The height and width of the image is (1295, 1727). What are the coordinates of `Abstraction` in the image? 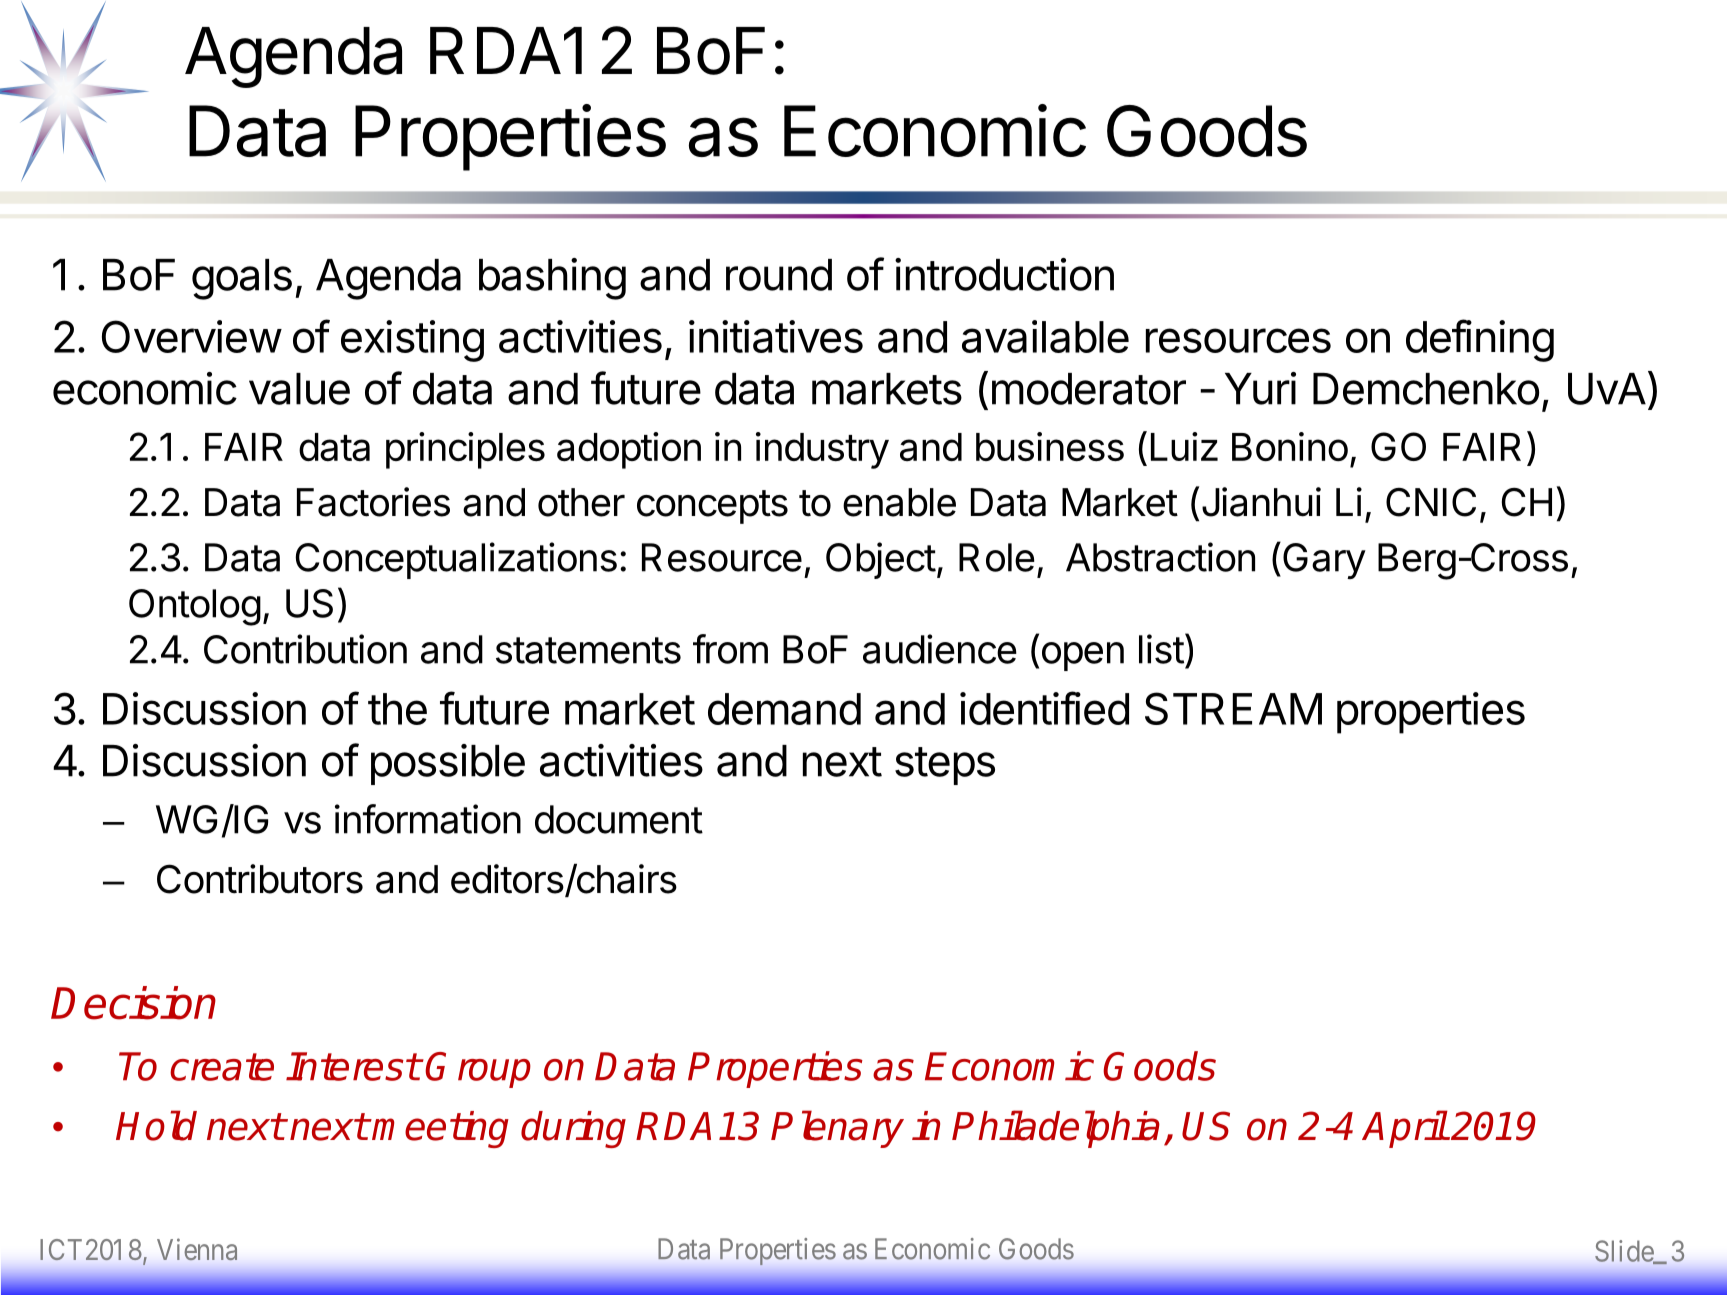 It's located at (1160, 557).
